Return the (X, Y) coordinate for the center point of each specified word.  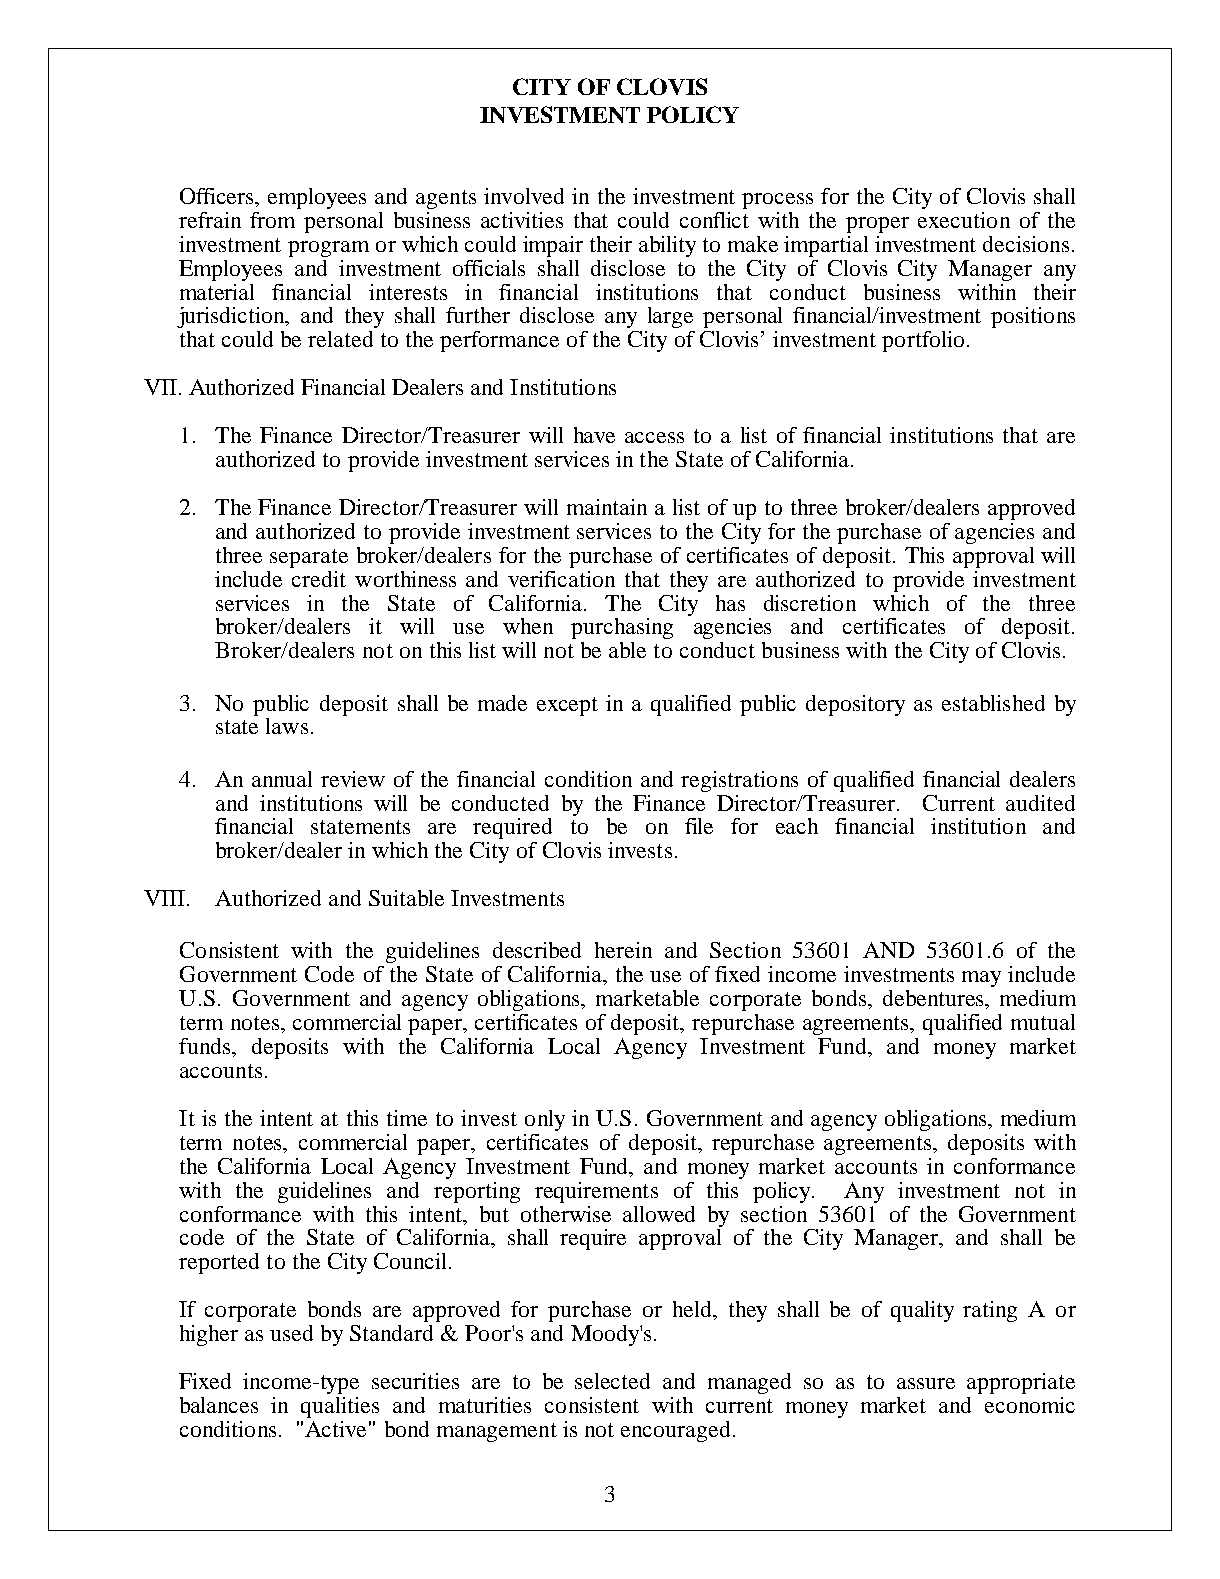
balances (219, 1405)
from (272, 220)
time (407, 1118)
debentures (935, 999)
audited (1040, 803)
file (699, 826)
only (545, 1120)
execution (964, 220)
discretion (810, 603)
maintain (607, 507)
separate (309, 558)
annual (282, 779)
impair (553, 246)
